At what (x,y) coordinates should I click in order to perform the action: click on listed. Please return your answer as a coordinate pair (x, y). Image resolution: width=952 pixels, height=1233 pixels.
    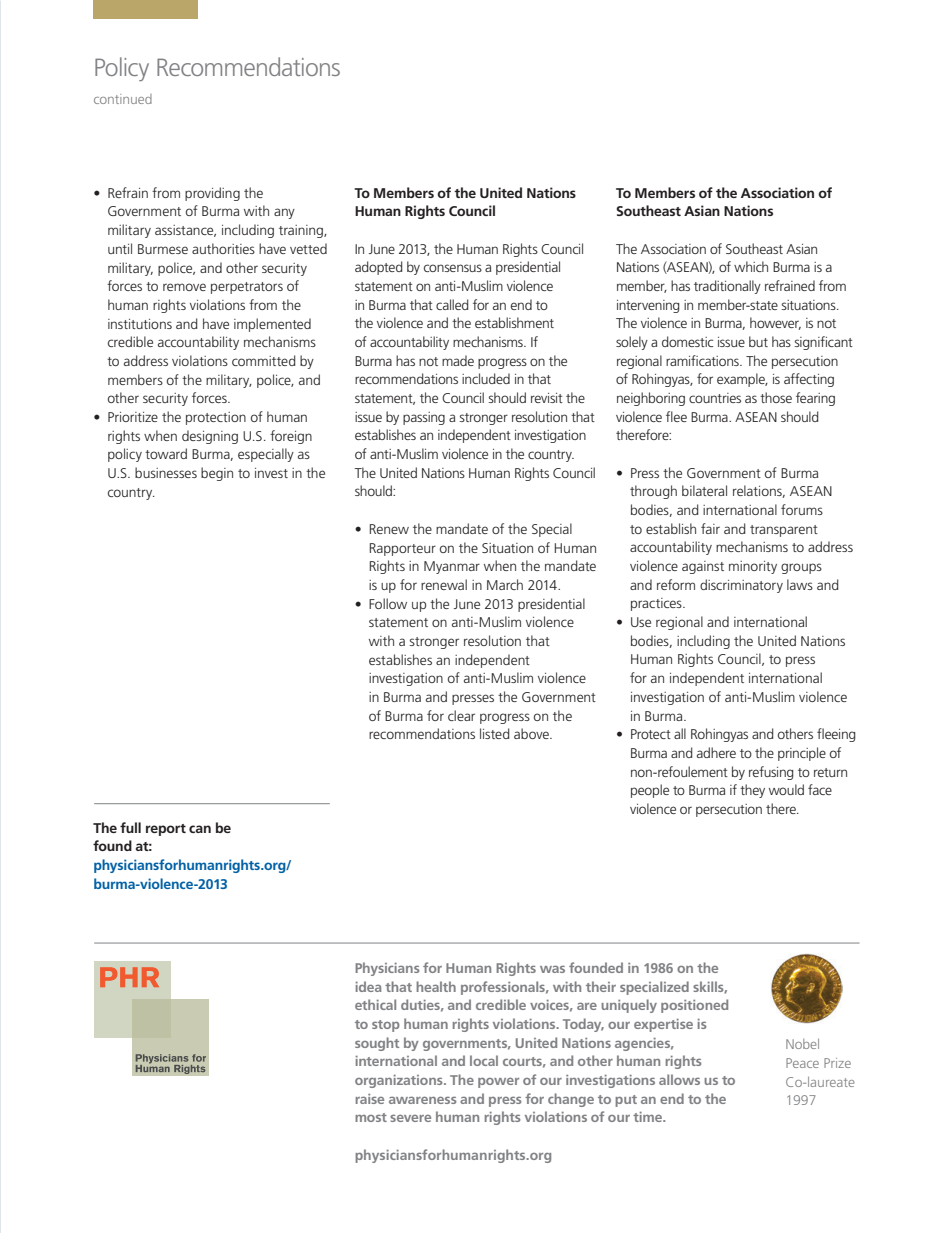
    Looking at the image, I should click on (495, 733).
